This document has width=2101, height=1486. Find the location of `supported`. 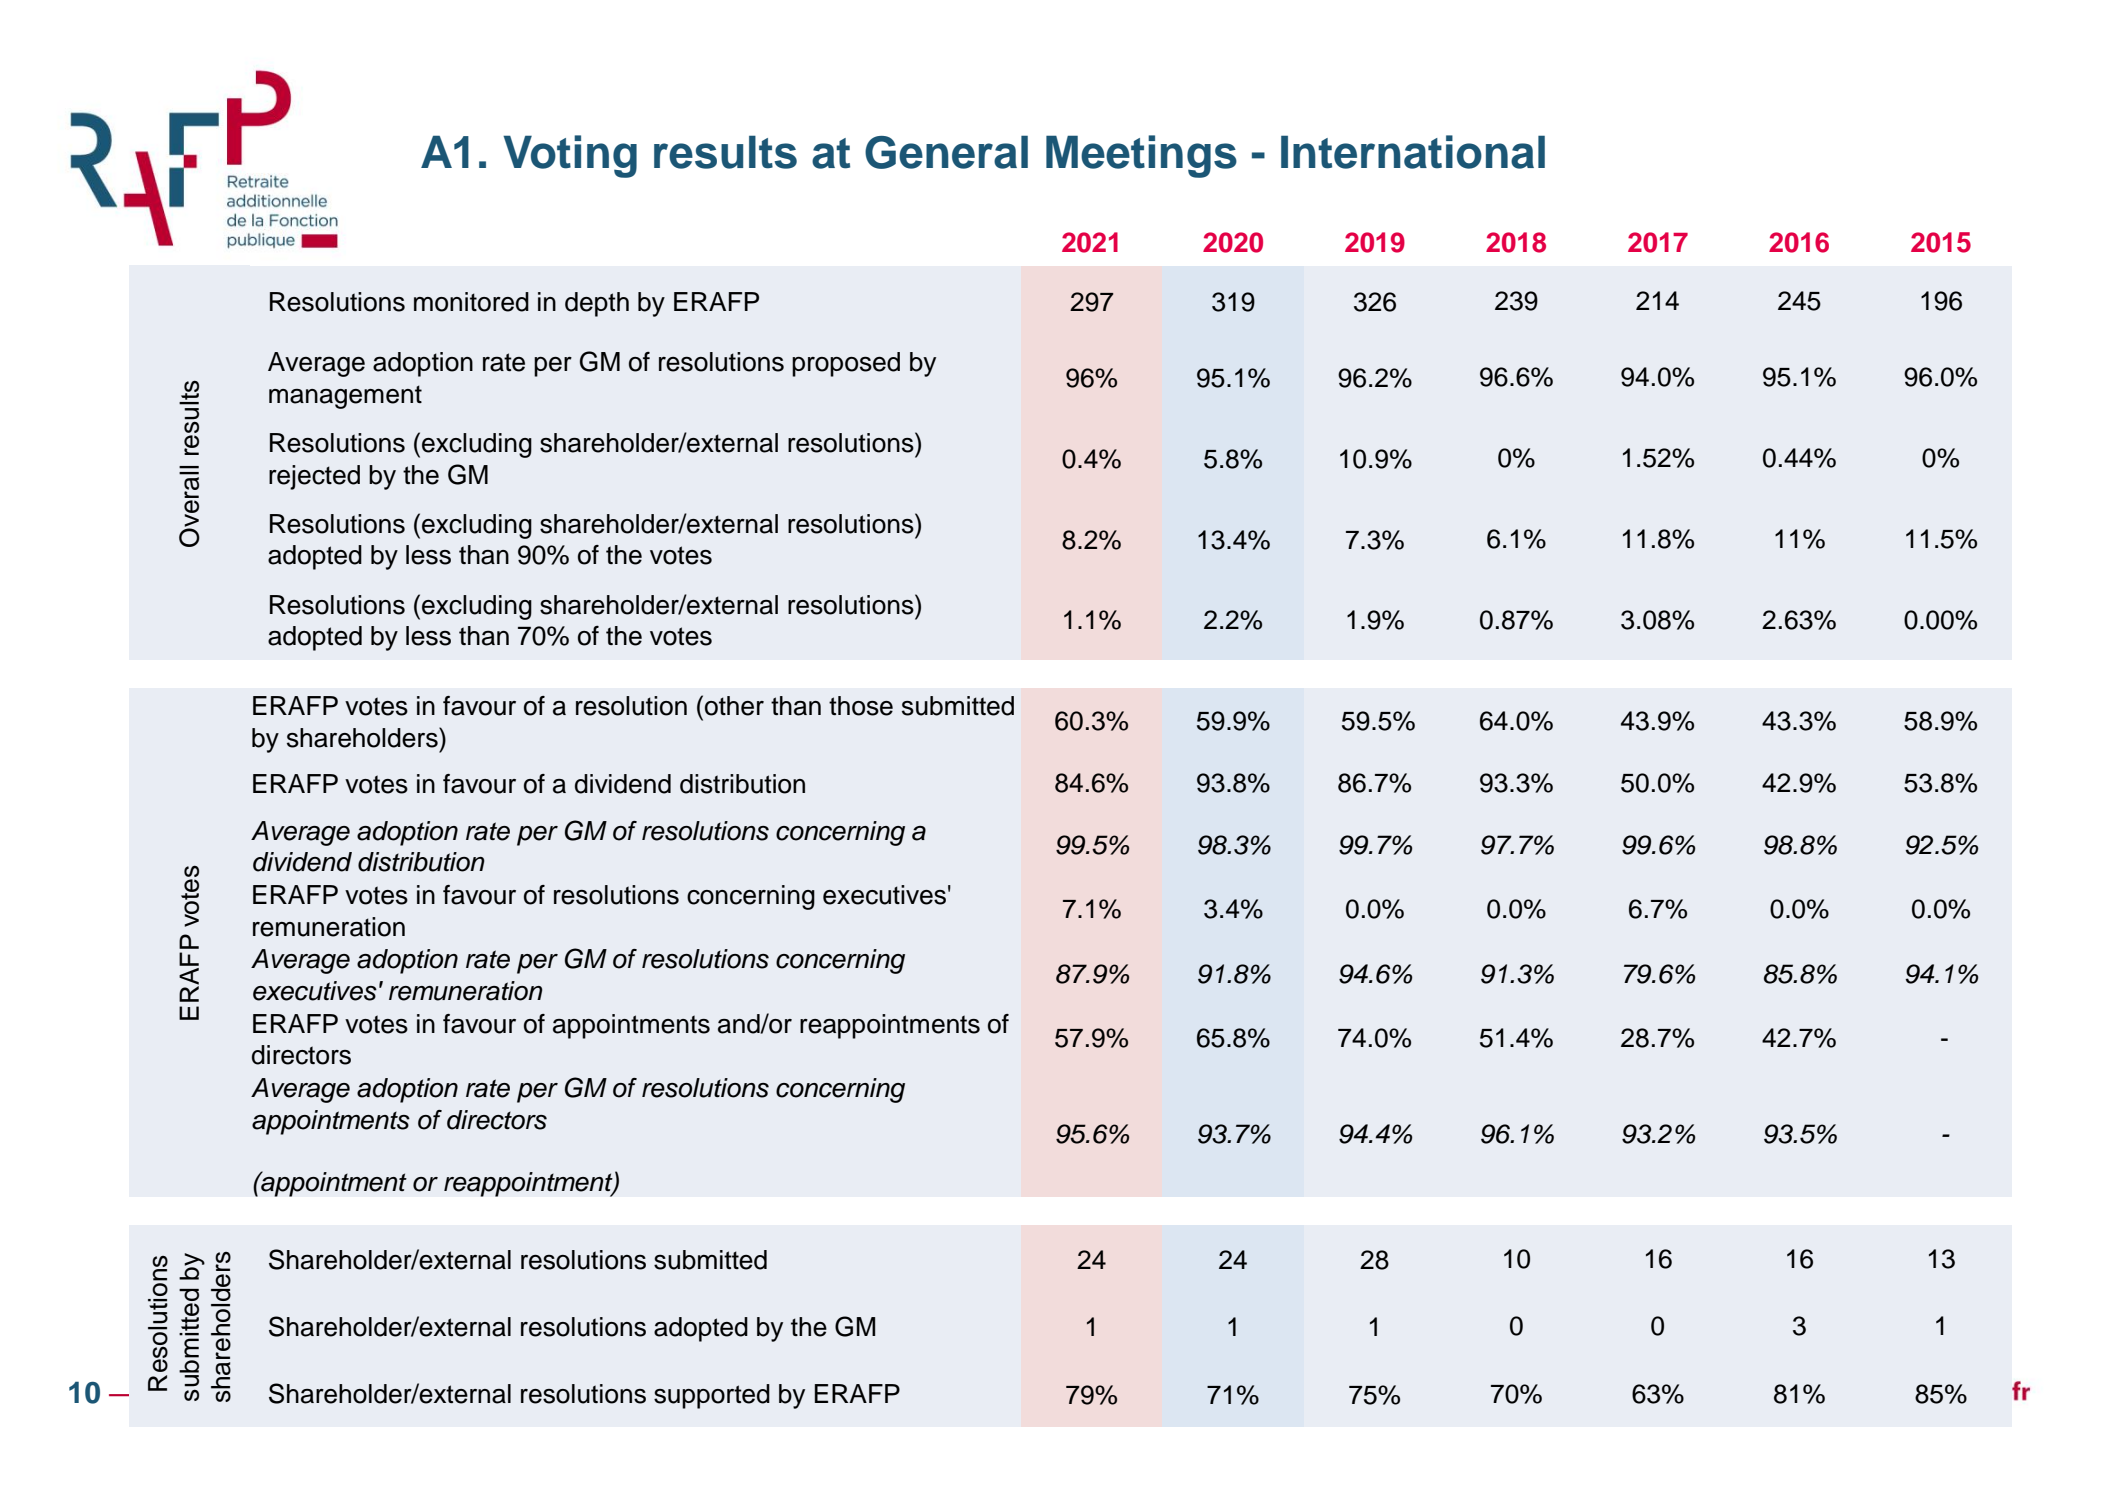

supported is located at coordinates (712, 1396).
